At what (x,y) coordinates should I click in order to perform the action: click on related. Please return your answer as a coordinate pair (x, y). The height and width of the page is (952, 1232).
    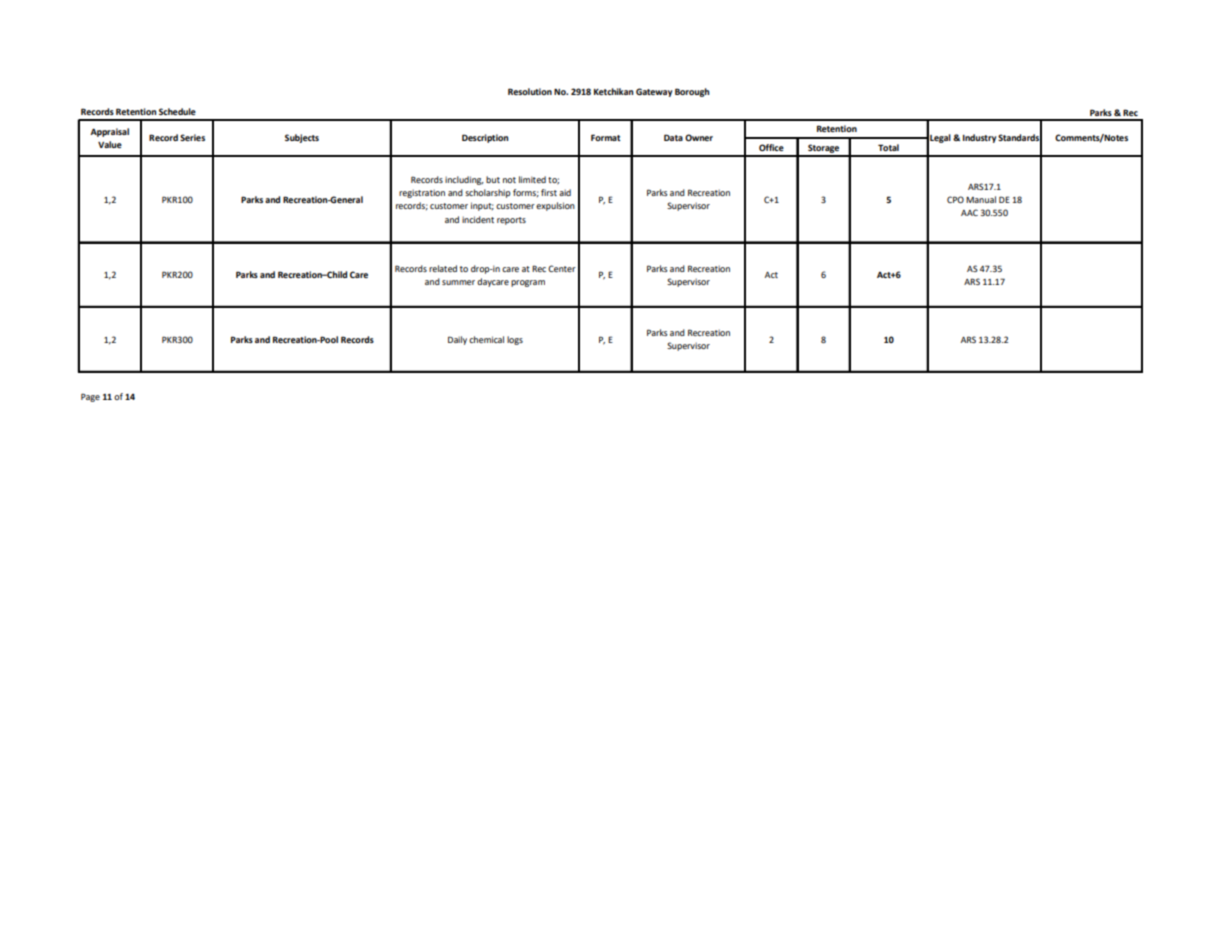
    Looking at the image, I should click on (443, 268).
